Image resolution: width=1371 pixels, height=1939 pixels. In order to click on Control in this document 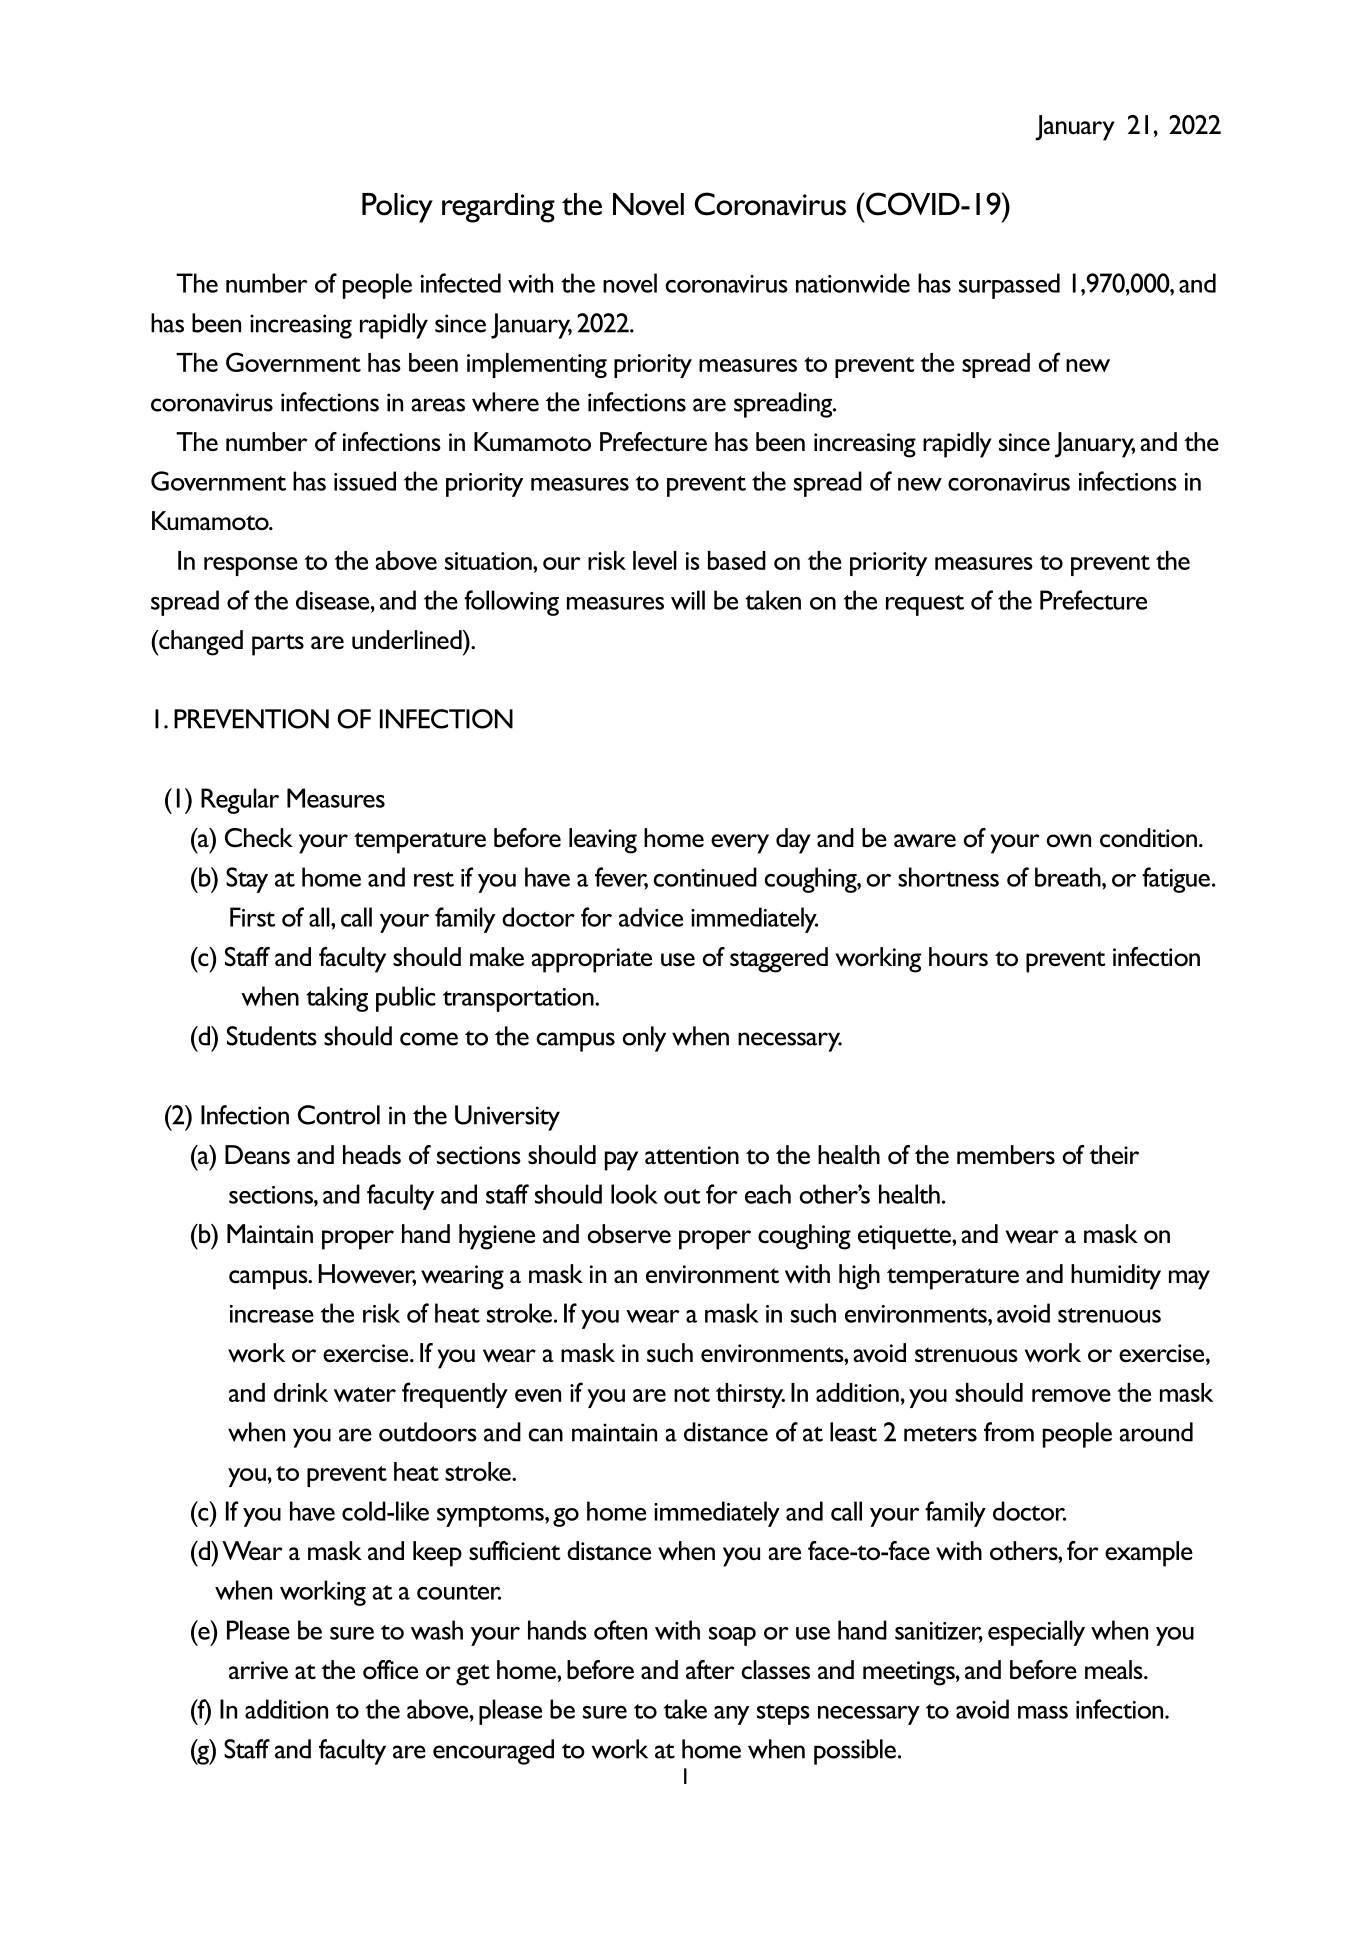, I will do `click(339, 1115)`.
